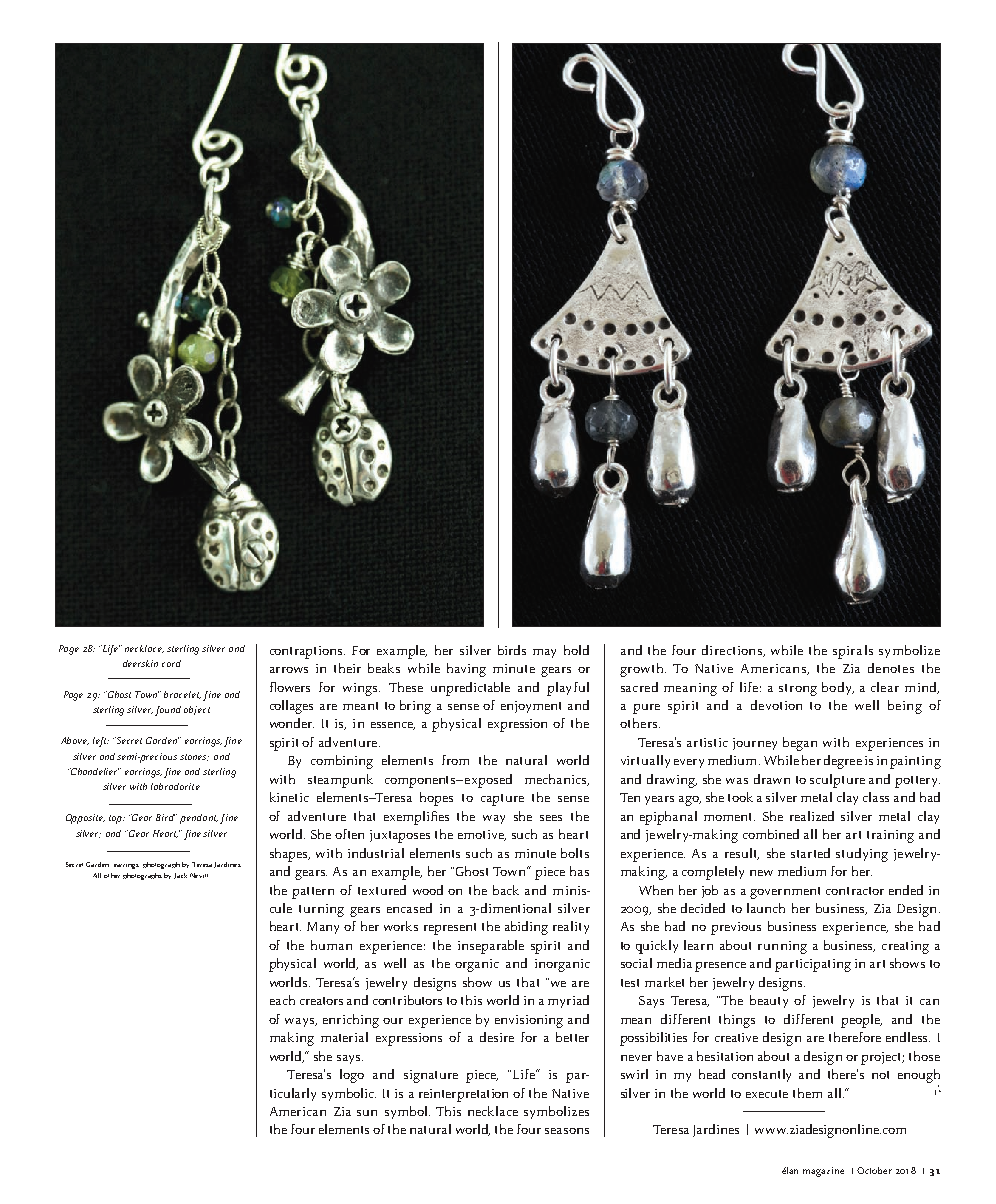  What do you see at coordinates (568, 1001) in the document?
I see `myriad` at bounding box center [568, 1001].
